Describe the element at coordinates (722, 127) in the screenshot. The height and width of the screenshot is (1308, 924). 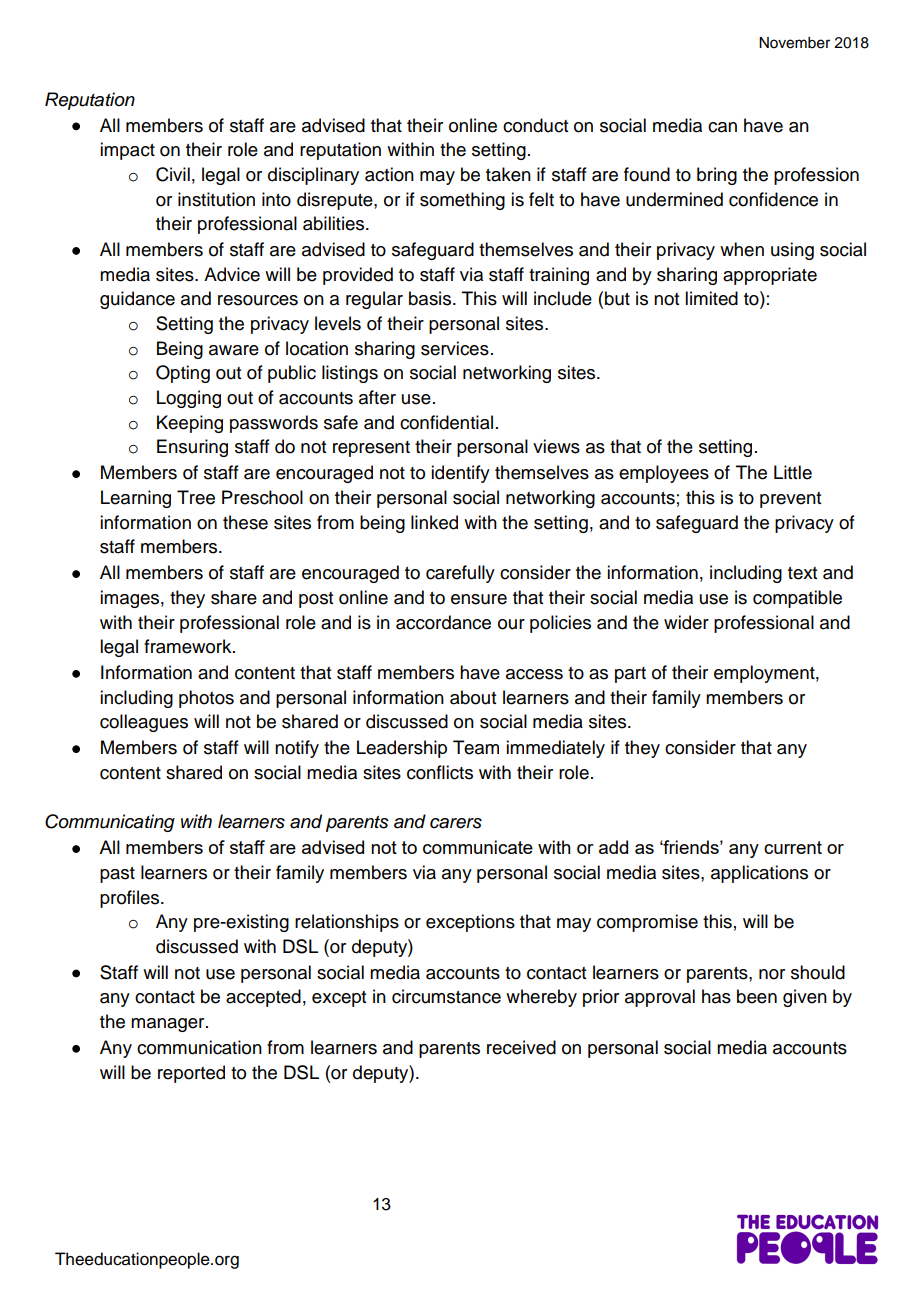
I see `can` at that location.
